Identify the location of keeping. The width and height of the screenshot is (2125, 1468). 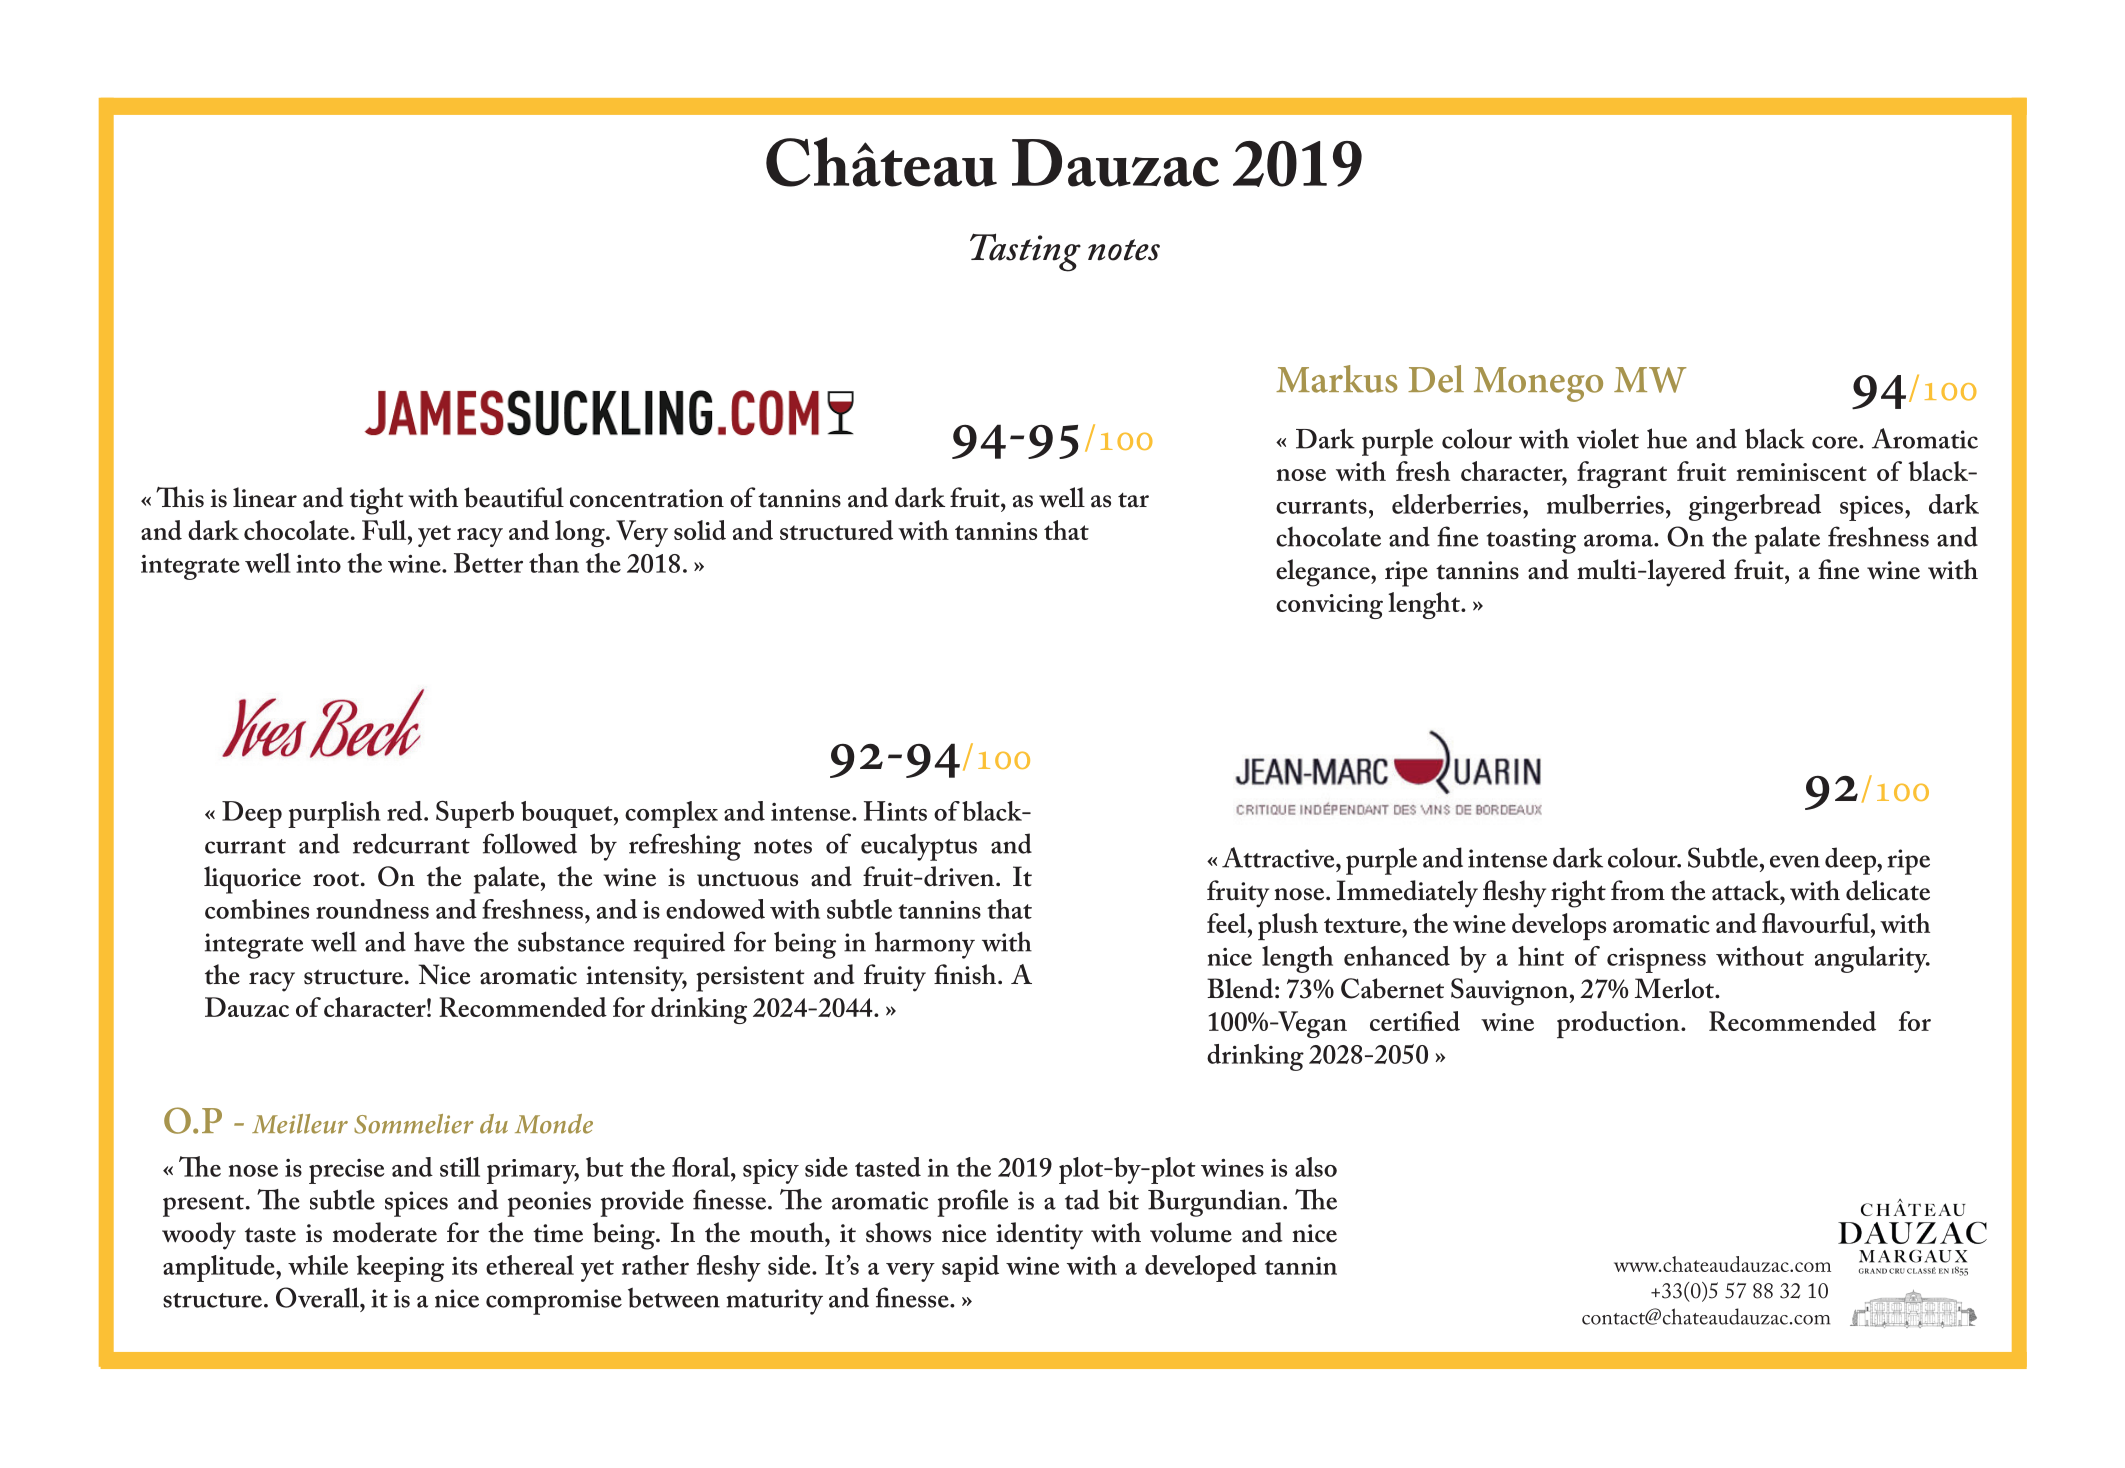
(400, 1268).
